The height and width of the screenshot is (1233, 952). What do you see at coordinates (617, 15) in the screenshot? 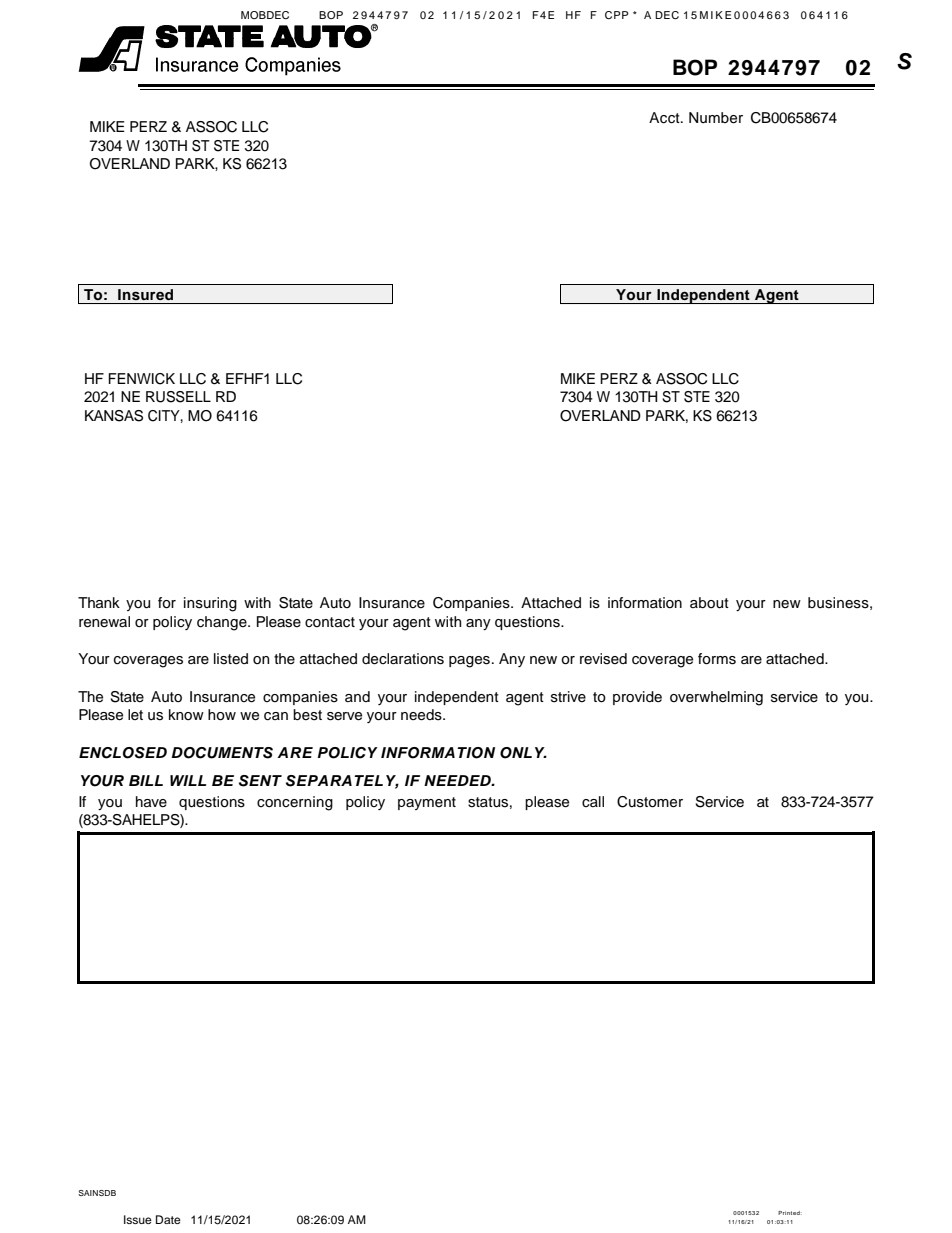
I see `CPP` at bounding box center [617, 15].
